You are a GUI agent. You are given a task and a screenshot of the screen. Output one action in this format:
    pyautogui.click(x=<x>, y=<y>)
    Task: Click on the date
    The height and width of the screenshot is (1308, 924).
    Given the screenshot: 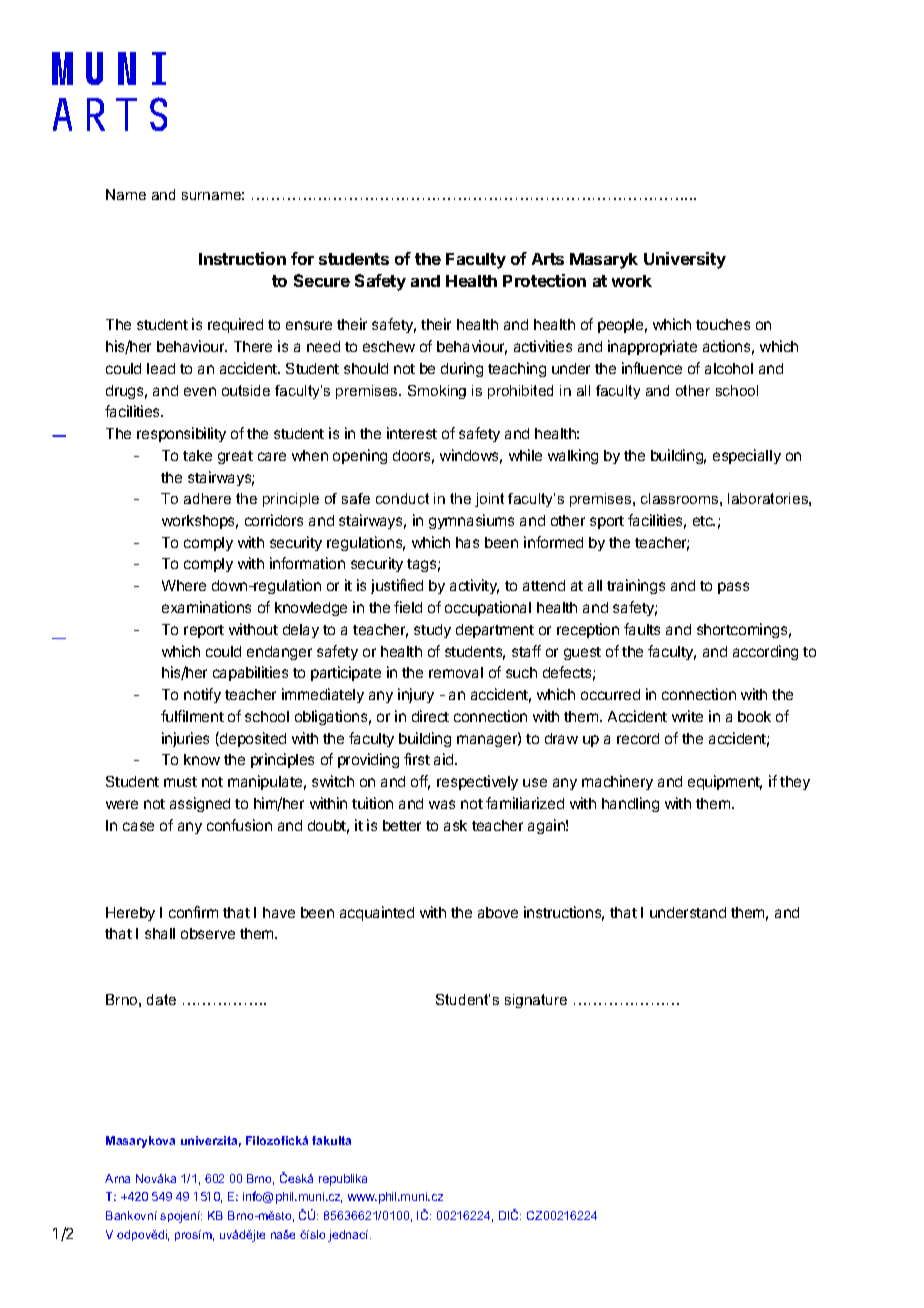 What is the action you would take?
    pyautogui.click(x=161, y=999)
